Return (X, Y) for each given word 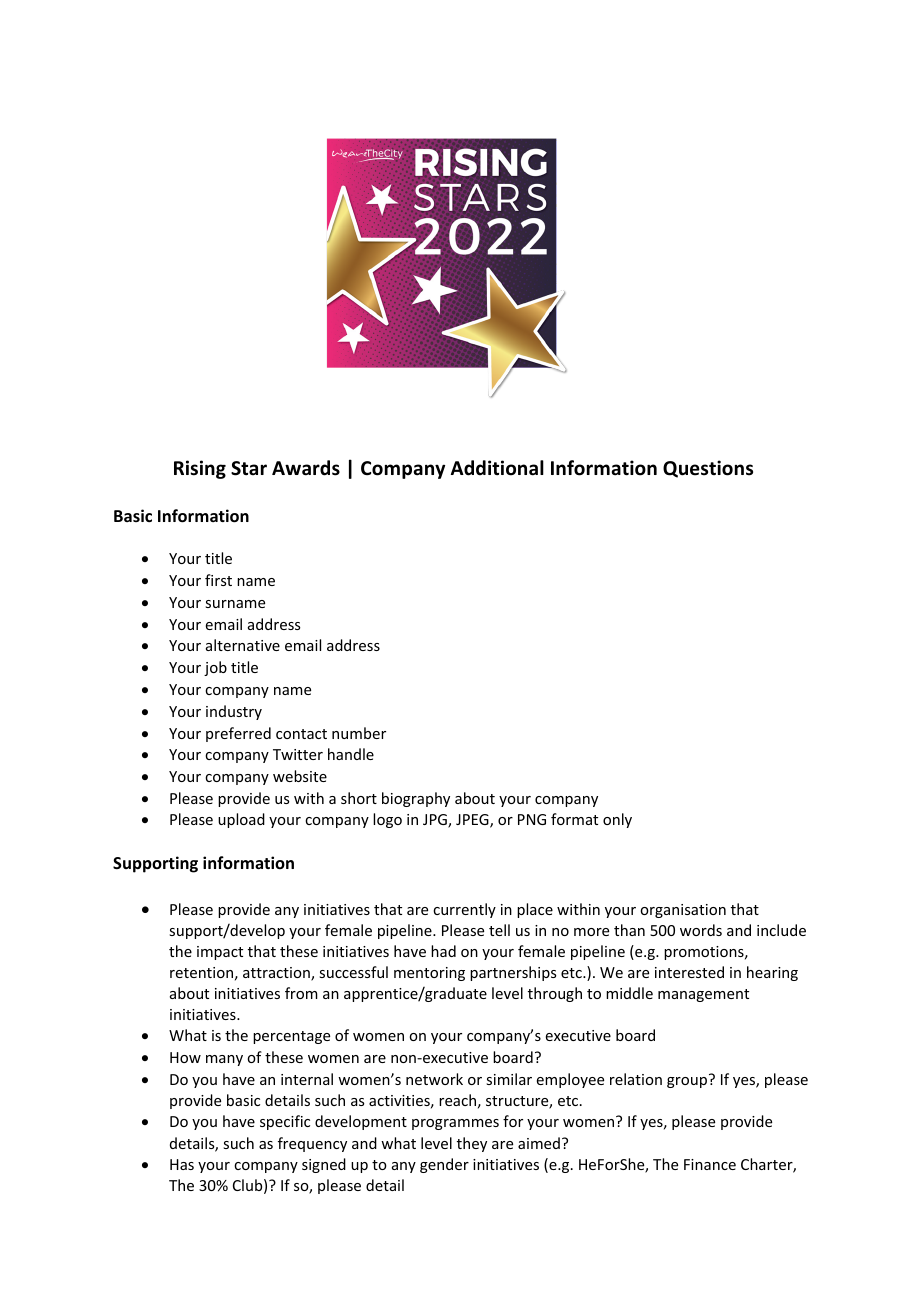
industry (234, 712)
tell (499, 930)
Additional (497, 468)
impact (220, 953)
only (617, 820)
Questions (708, 469)
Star (249, 468)
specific (285, 1122)
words (701, 930)
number (359, 733)
